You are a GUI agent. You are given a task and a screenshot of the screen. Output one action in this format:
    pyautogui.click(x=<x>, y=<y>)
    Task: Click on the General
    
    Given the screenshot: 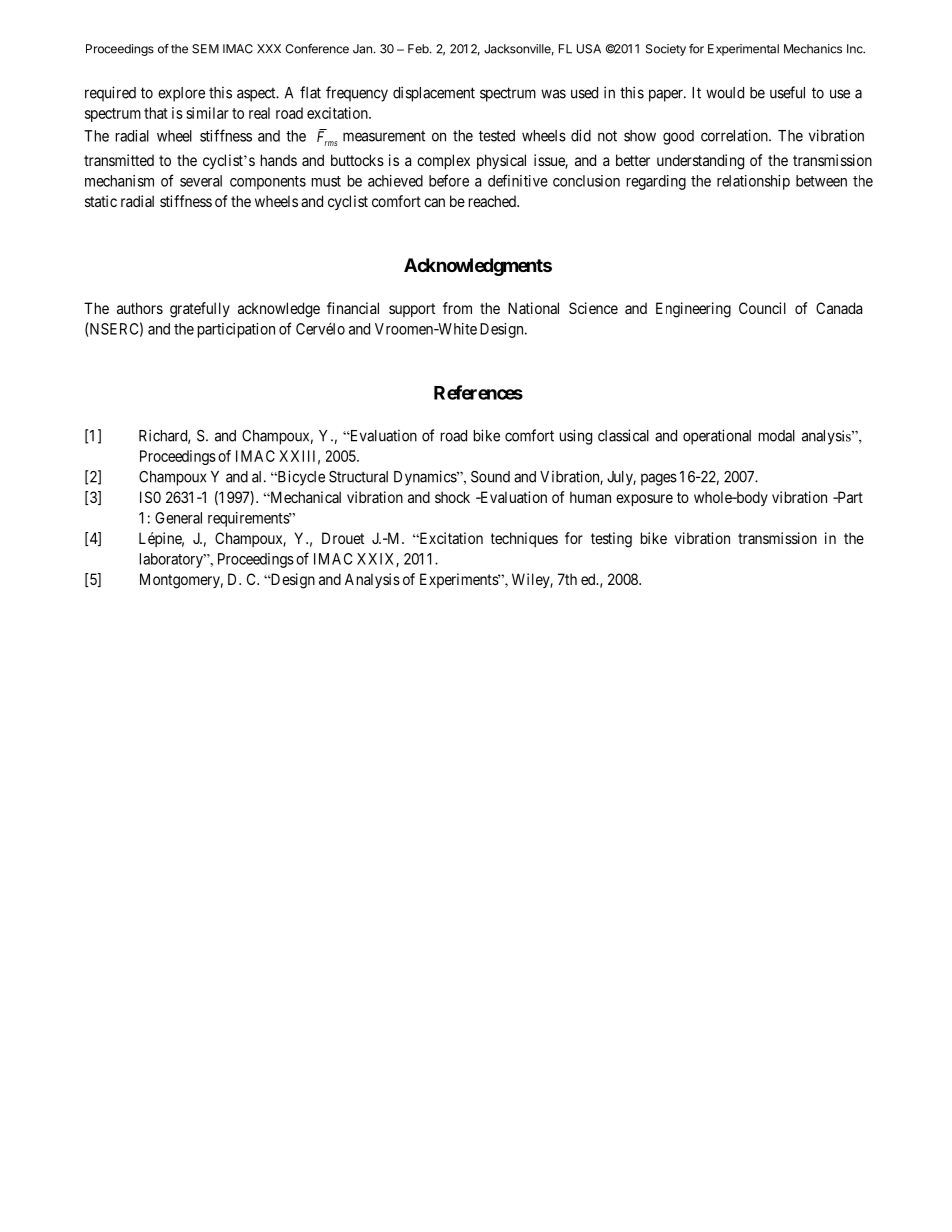 What is the action you would take?
    pyautogui.click(x=178, y=518)
